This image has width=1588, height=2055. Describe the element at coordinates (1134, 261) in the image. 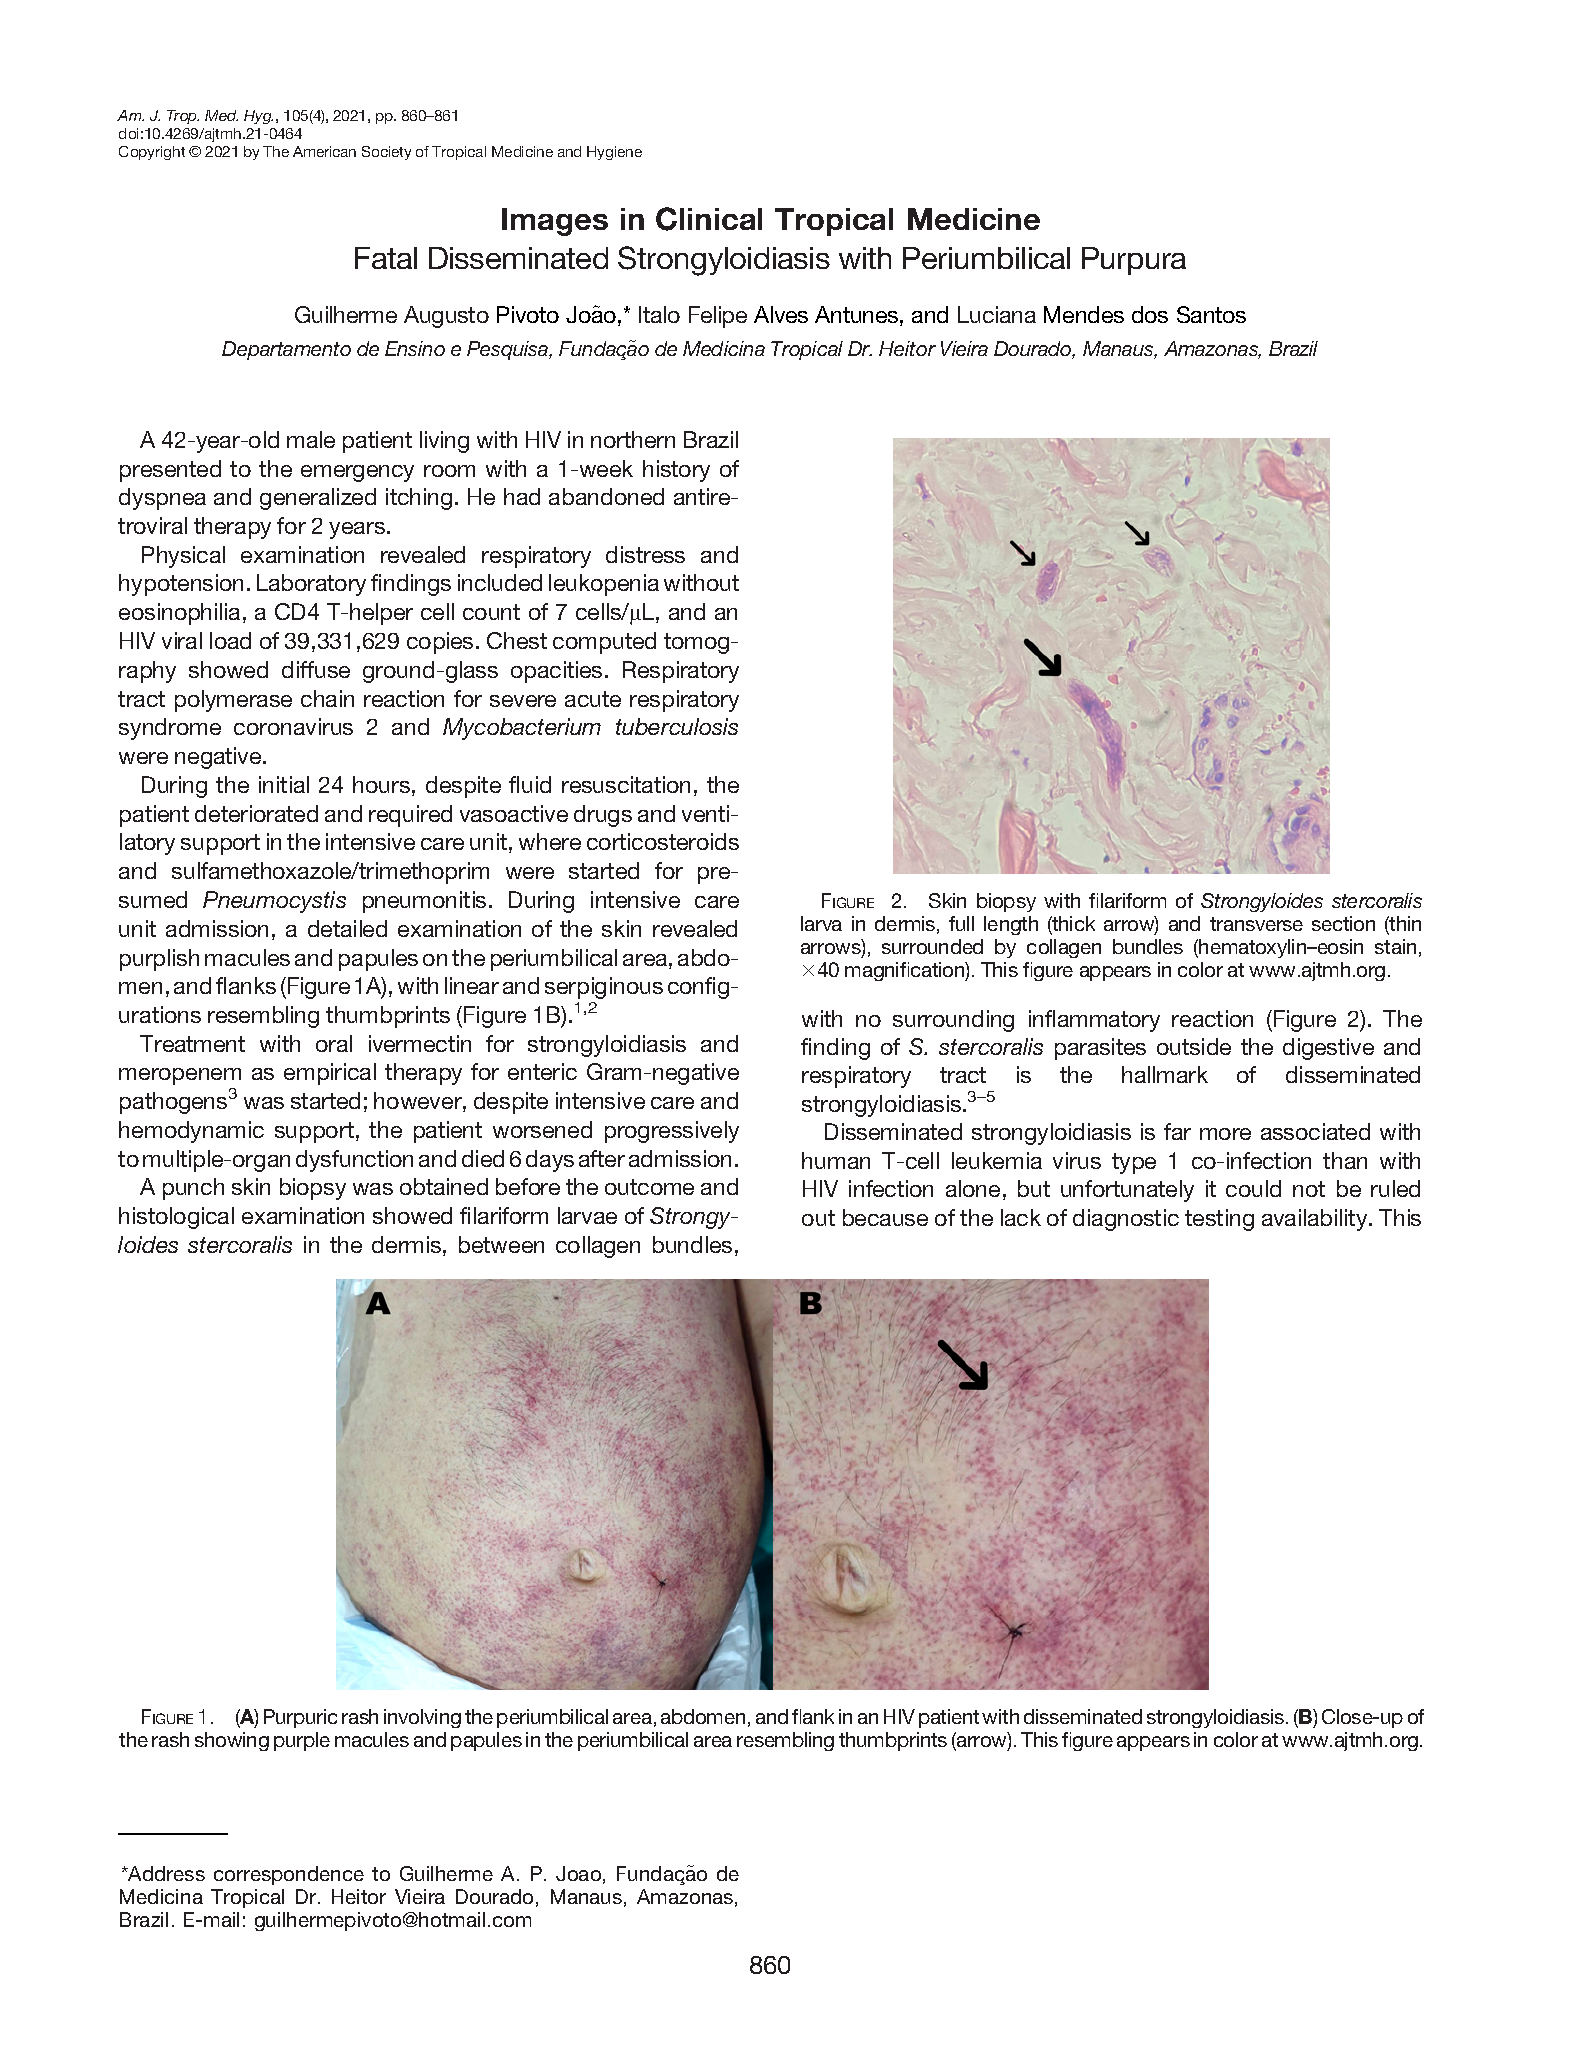

I see `Purpura` at that location.
